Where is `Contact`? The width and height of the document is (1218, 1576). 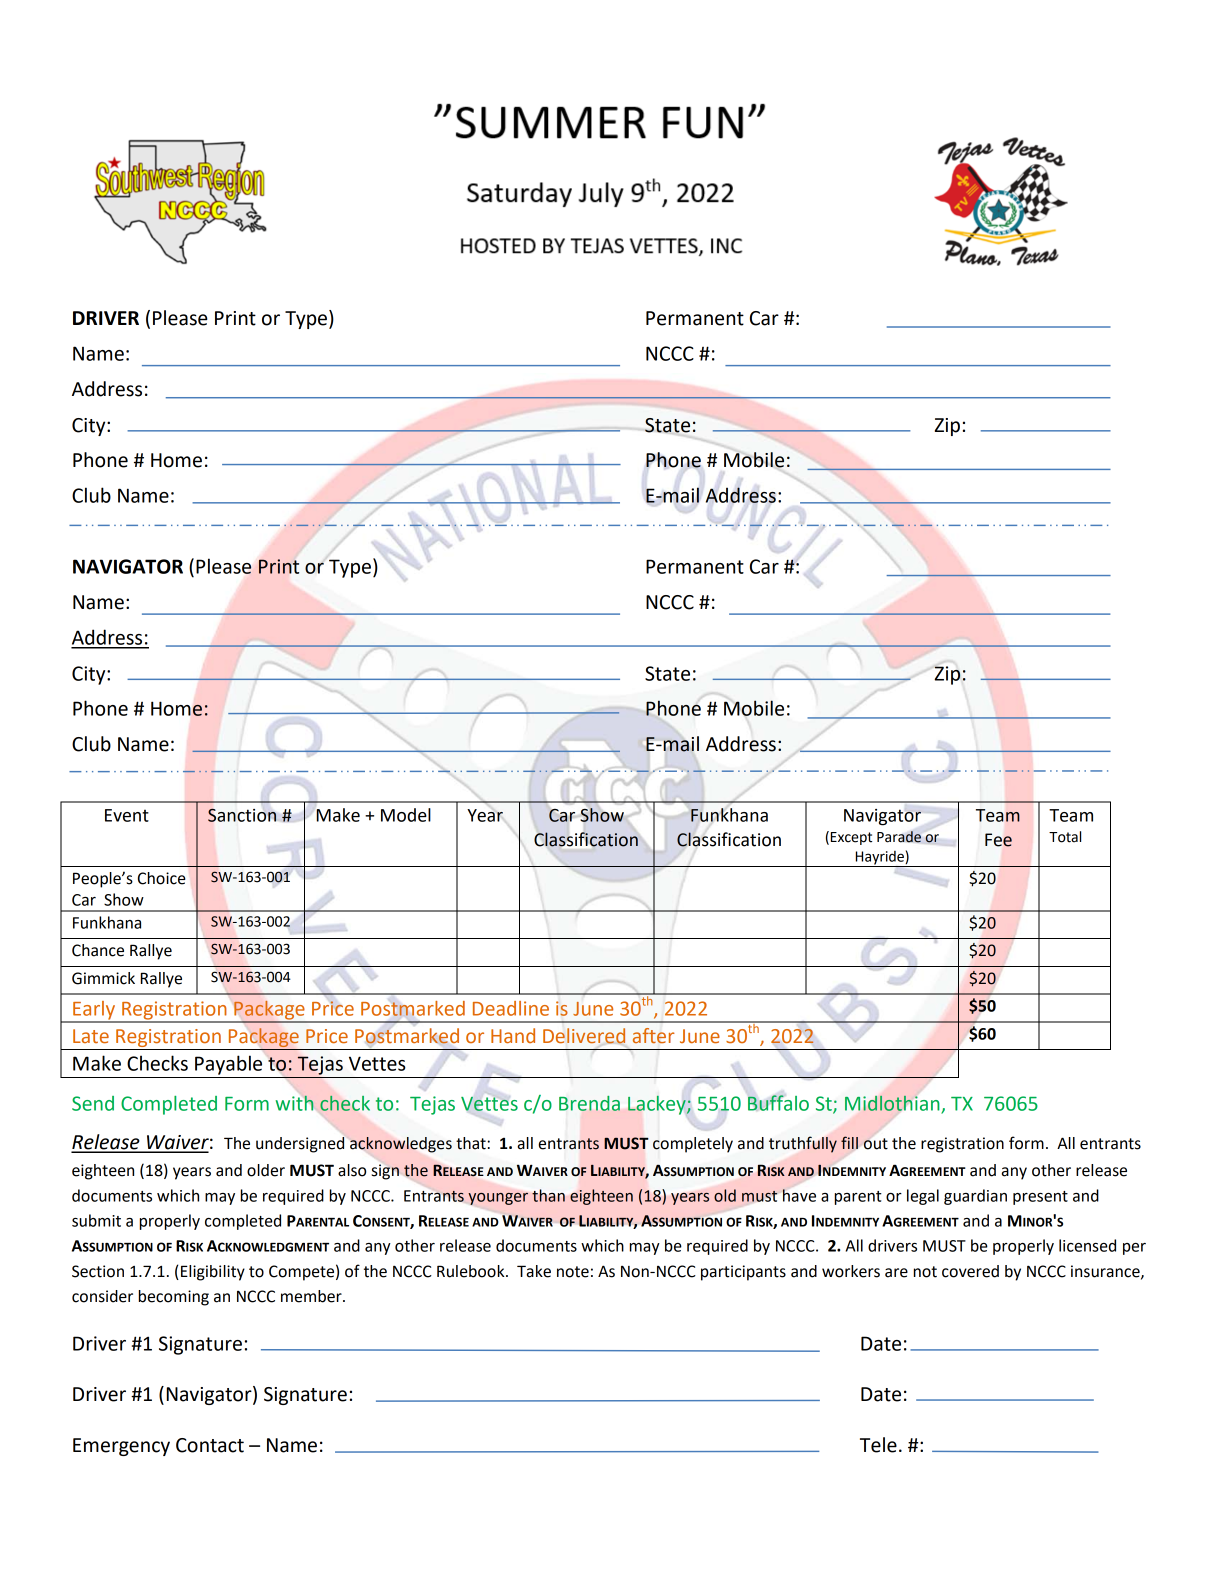 Contact is located at coordinates (210, 1445).
